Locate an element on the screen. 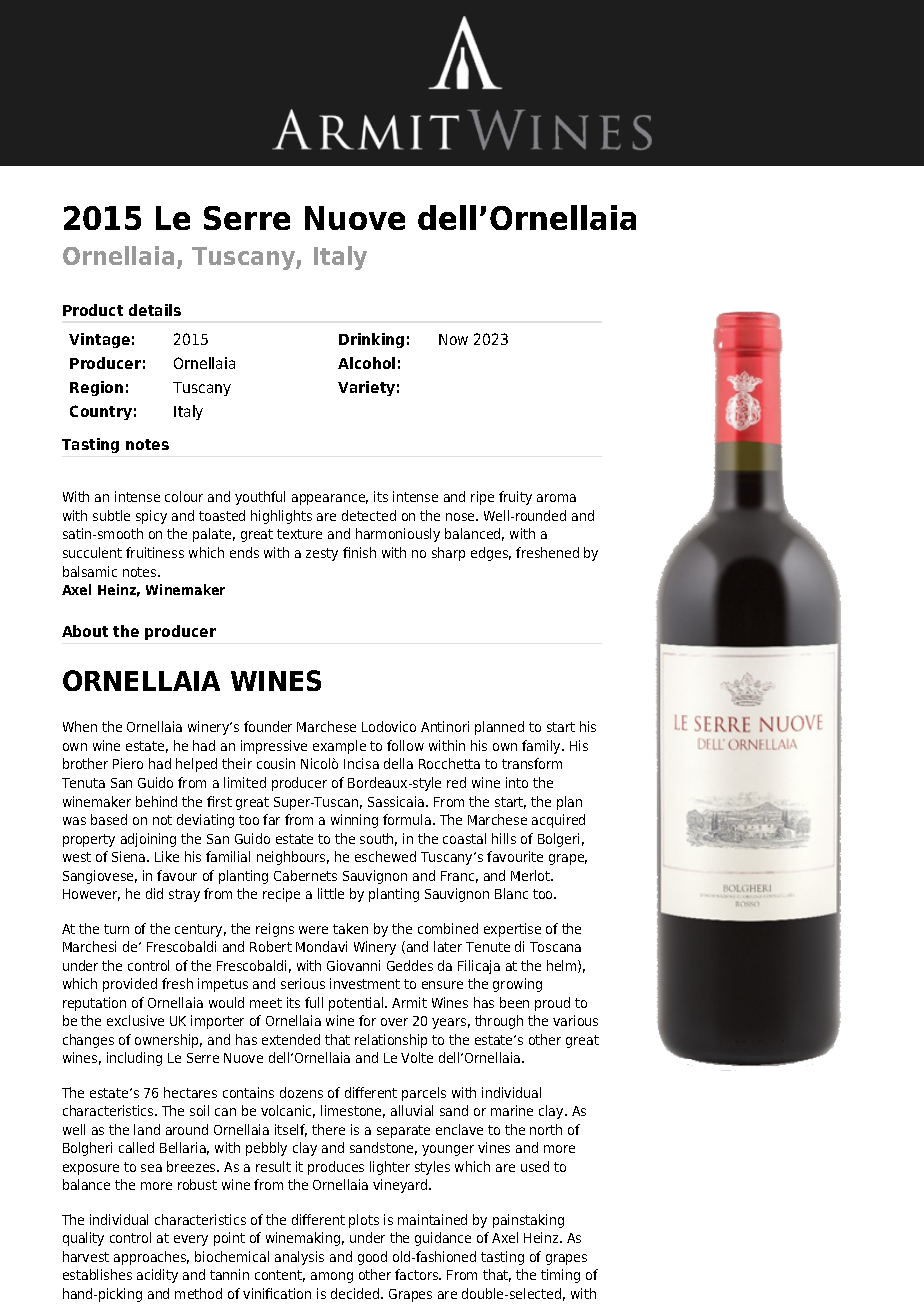 This screenshot has width=924, height=1308. painstaking is located at coordinates (528, 1221).
